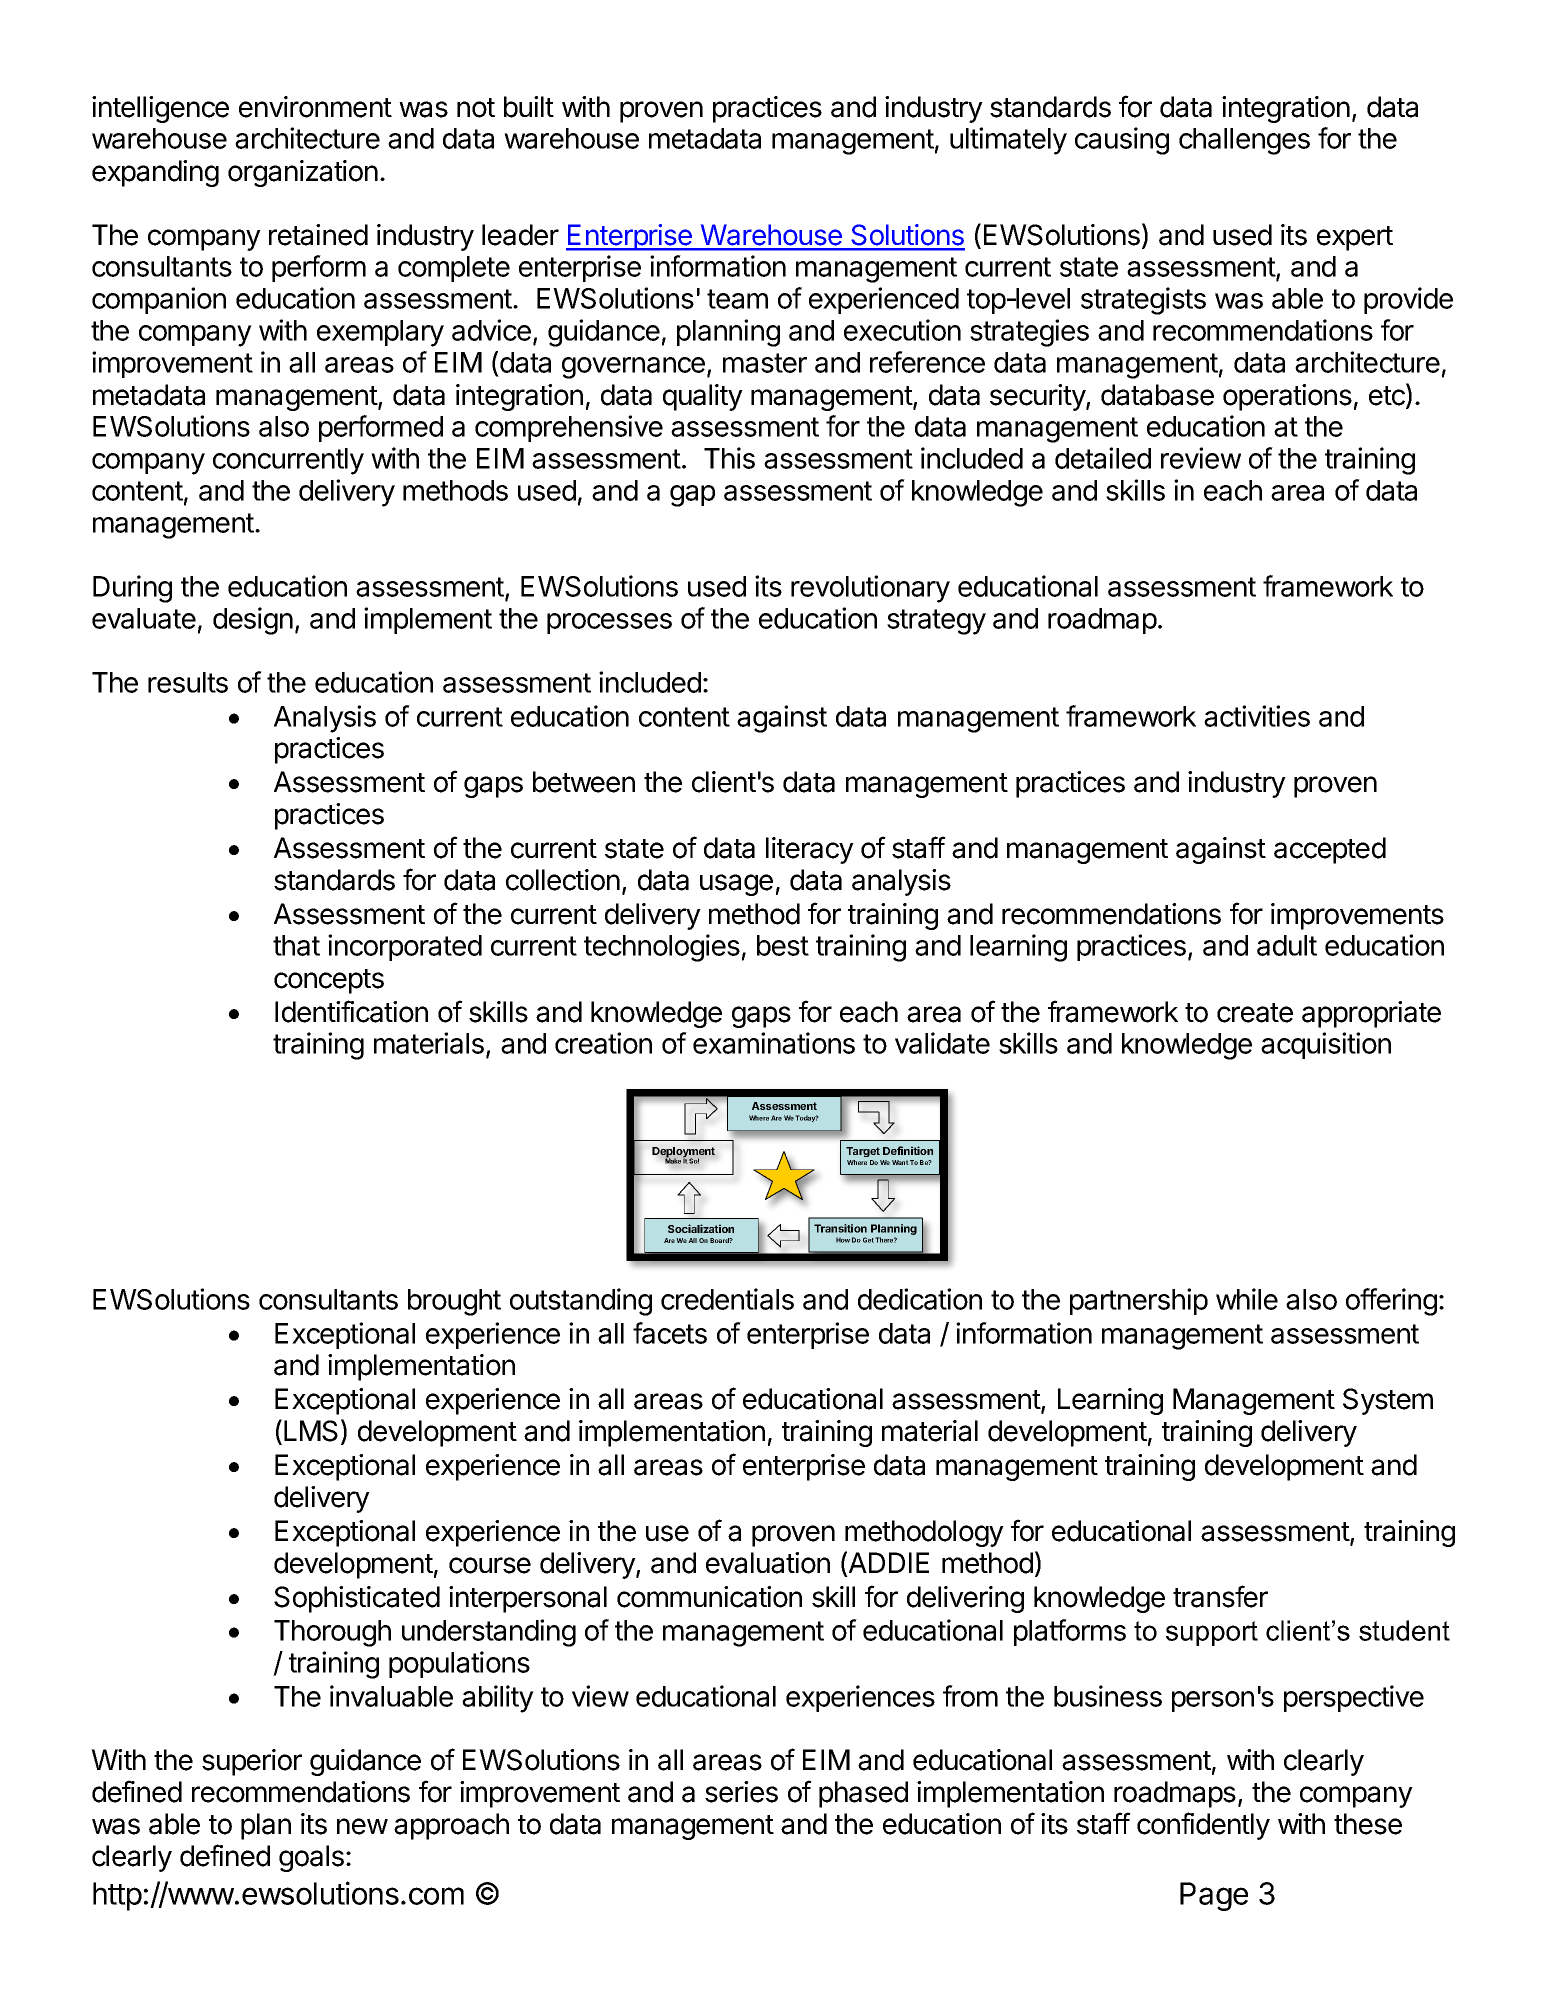 This screenshot has height=2002, width=1547. I want to click on concepts, so click(329, 981).
